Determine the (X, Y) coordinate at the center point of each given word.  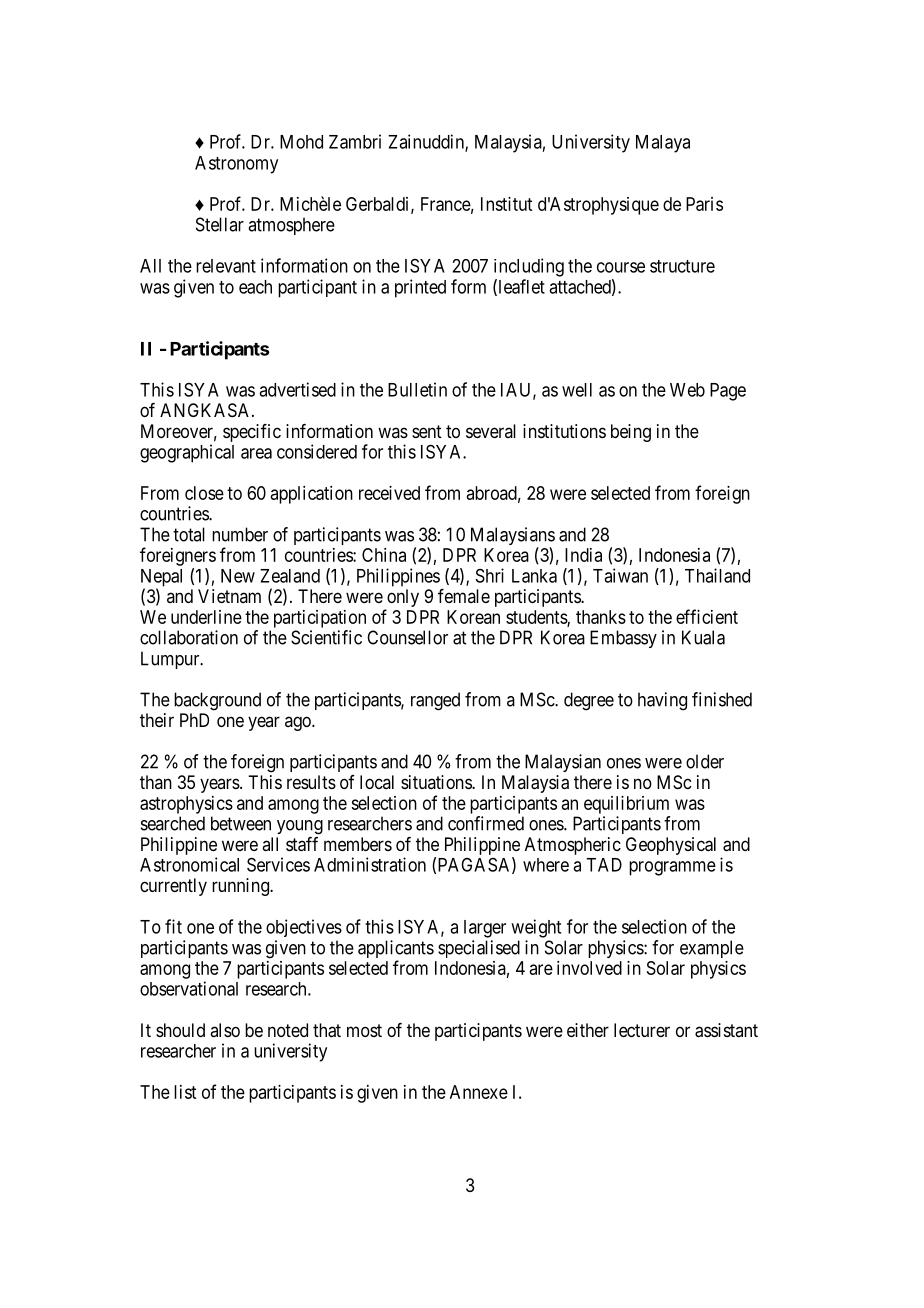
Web (687, 390)
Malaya (663, 144)
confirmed (486, 823)
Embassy (623, 639)
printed (420, 288)
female (464, 596)
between (241, 823)
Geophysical (671, 846)
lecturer (642, 1030)
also (225, 1030)
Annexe (479, 1092)
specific (252, 433)
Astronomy (236, 165)
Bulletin (417, 389)
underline (206, 617)
